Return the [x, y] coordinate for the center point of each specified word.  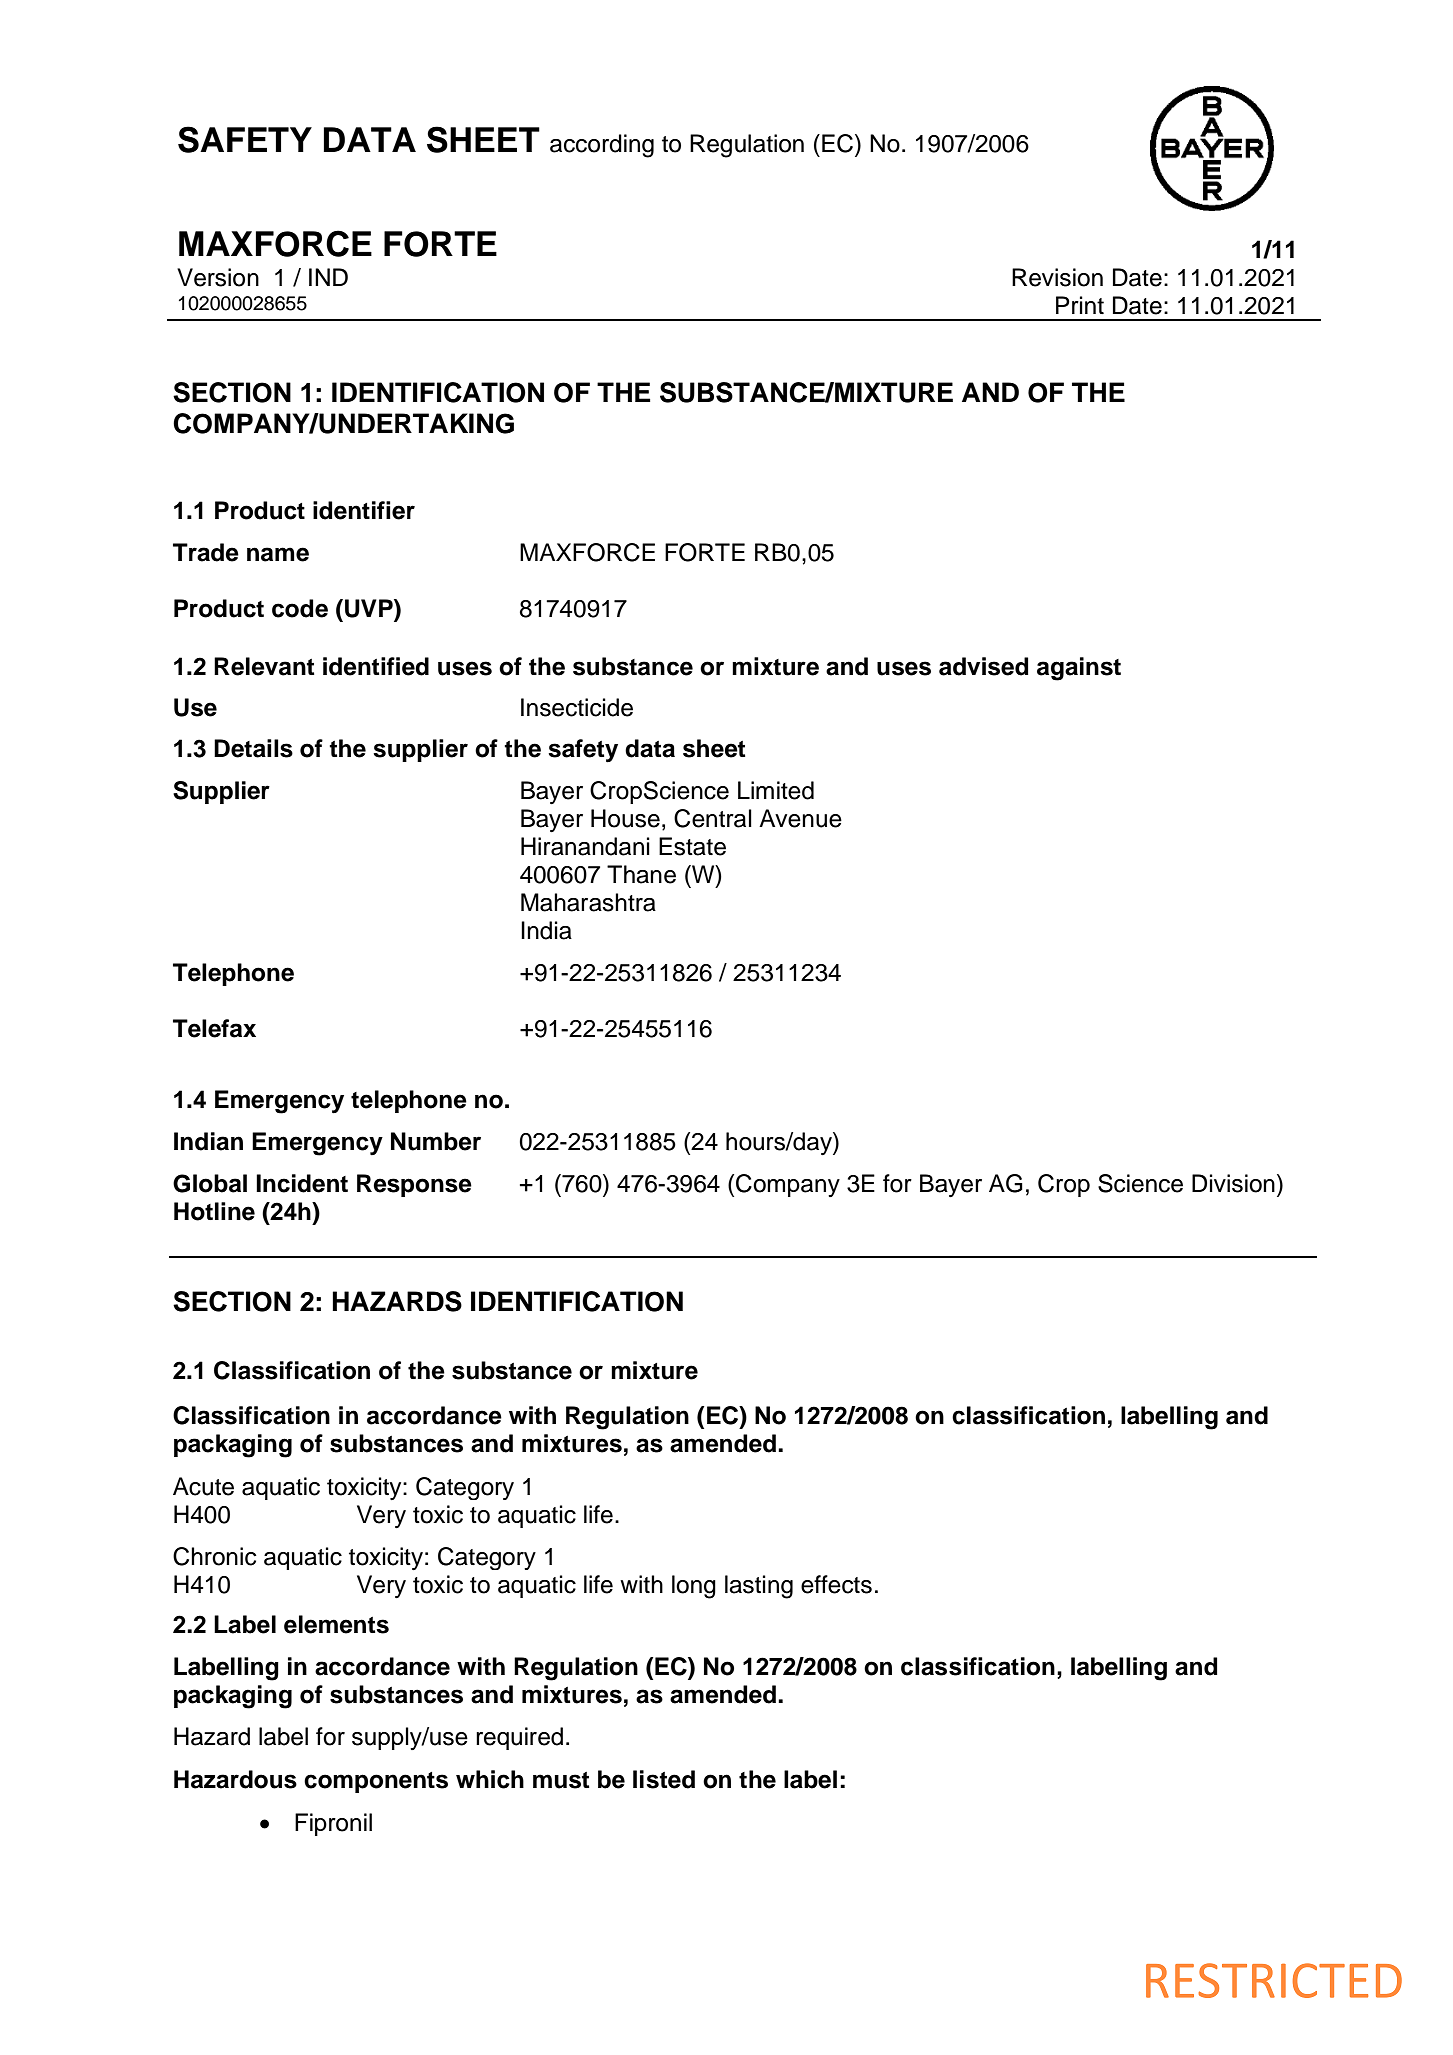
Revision [1057, 277]
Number [436, 1141]
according [602, 146]
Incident [302, 1183]
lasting [759, 1587]
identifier [364, 510]
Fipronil [333, 1824]
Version [218, 277]
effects [836, 1584]
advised [983, 666]
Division [1233, 1183]
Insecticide [577, 707]
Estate [692, 846]
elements [336, 1624]
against [1079, 669]
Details [253, 748]
